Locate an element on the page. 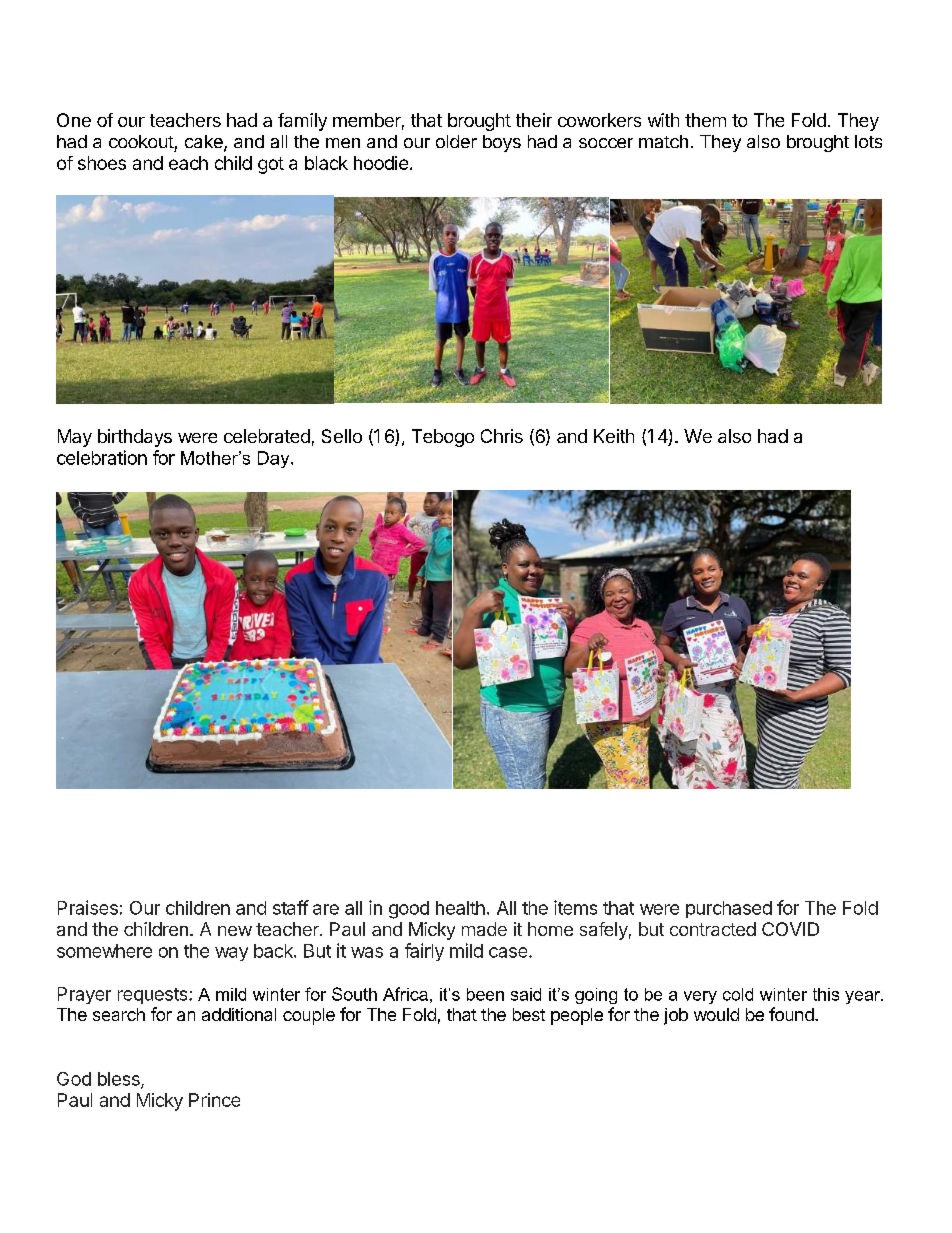  Keith is located at coordinates (614, 436).
